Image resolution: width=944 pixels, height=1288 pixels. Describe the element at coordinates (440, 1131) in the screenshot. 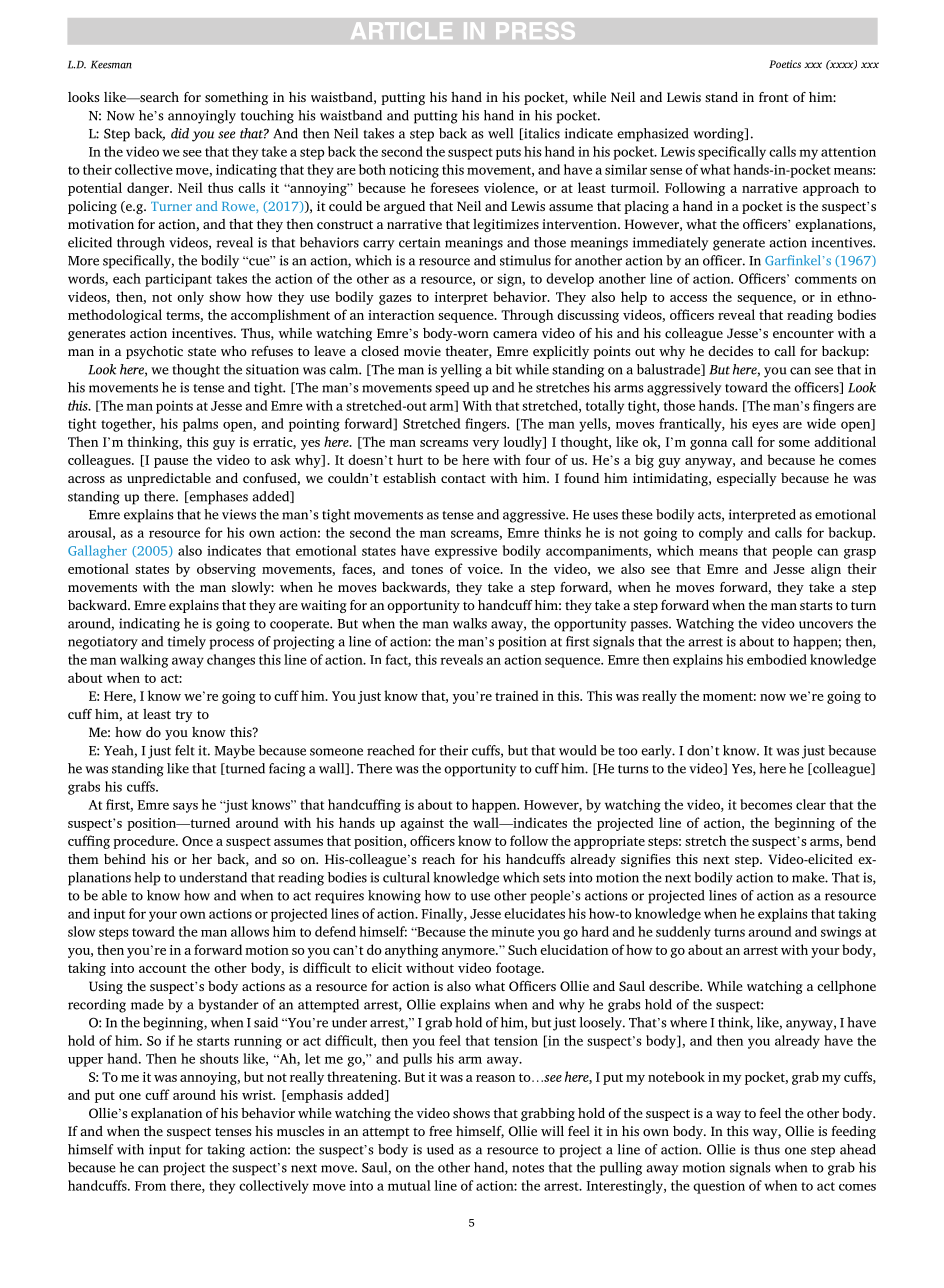

I see `free` at that location.
